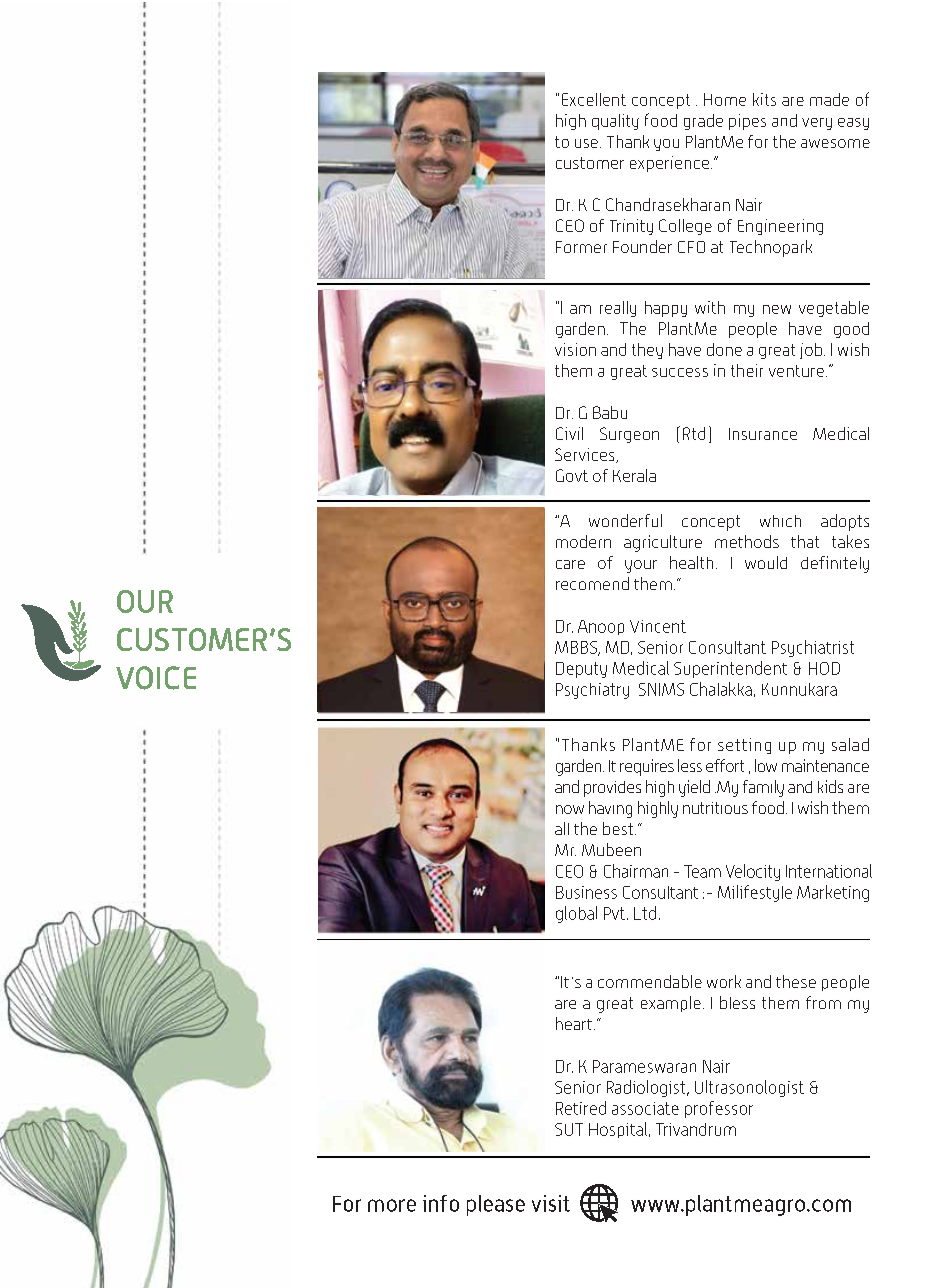 This document has width=949, height=1288. What do you see at coordinates (392, 1205) in the document?
I see `more` at bounding box center [392, 1205].
